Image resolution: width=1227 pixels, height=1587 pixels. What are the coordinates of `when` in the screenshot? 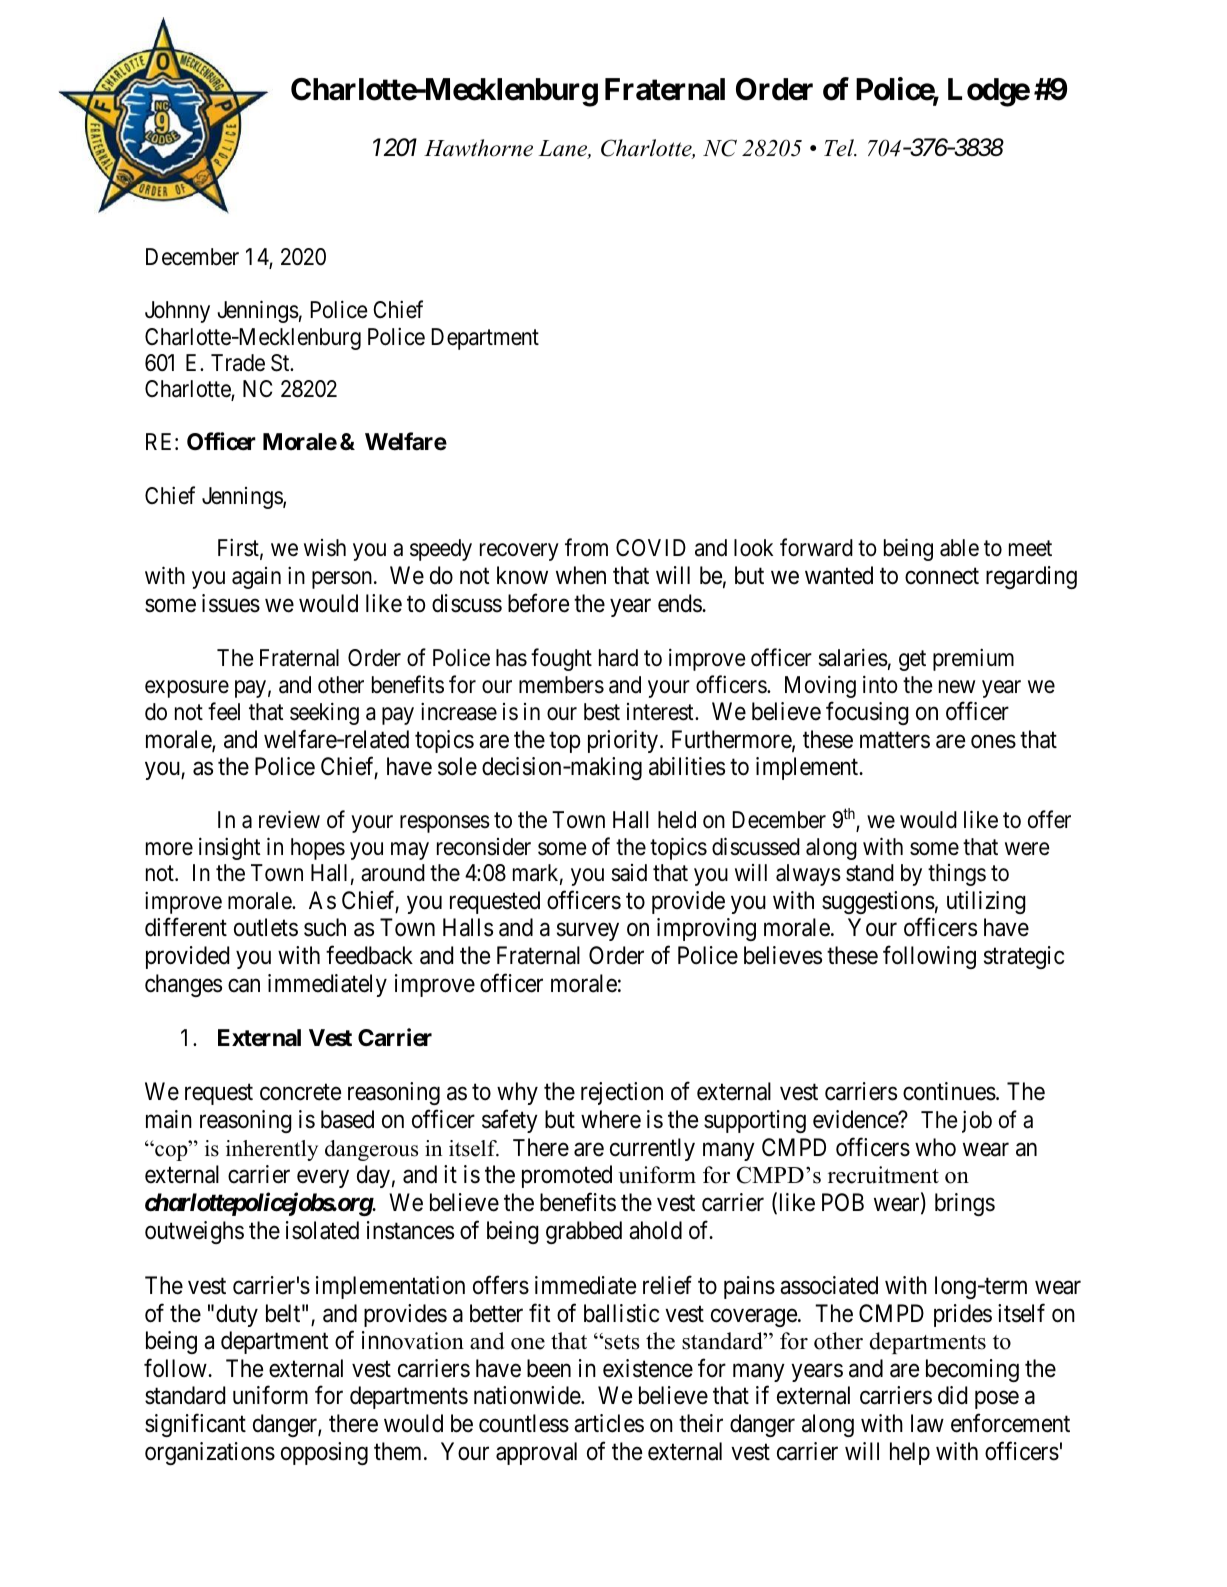 It's located at (581, 575).
